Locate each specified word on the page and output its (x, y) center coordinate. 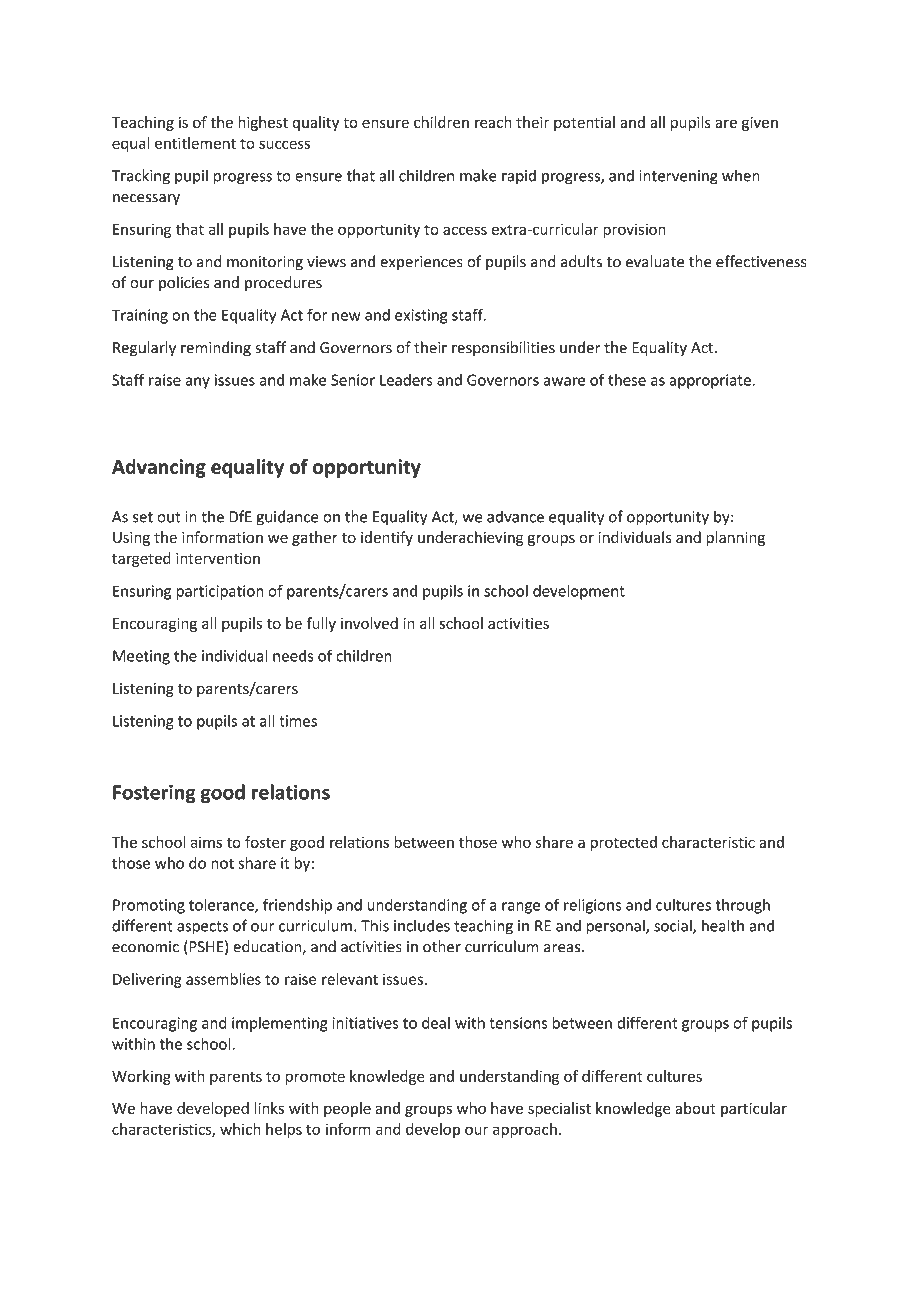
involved (369, 623)
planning (735, 538)
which (240, 1129)
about (695, 1108)
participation (220, 592)
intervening (679, 177)
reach (493, 122)
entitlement (195, 143)
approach (525, 1130)
